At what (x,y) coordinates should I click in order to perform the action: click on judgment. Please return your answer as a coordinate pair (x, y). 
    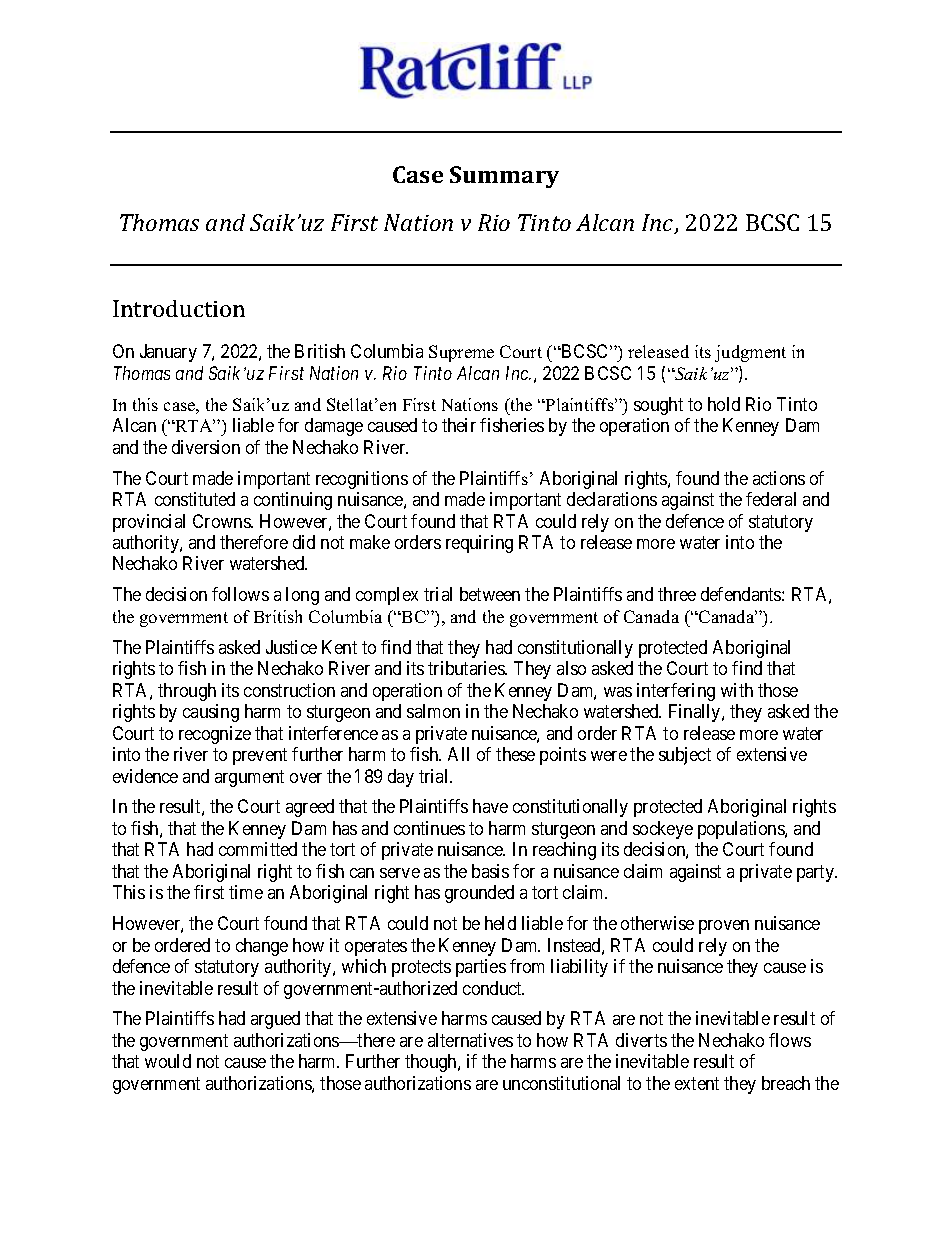
    Looking at the image, I should click on (750, 353).
